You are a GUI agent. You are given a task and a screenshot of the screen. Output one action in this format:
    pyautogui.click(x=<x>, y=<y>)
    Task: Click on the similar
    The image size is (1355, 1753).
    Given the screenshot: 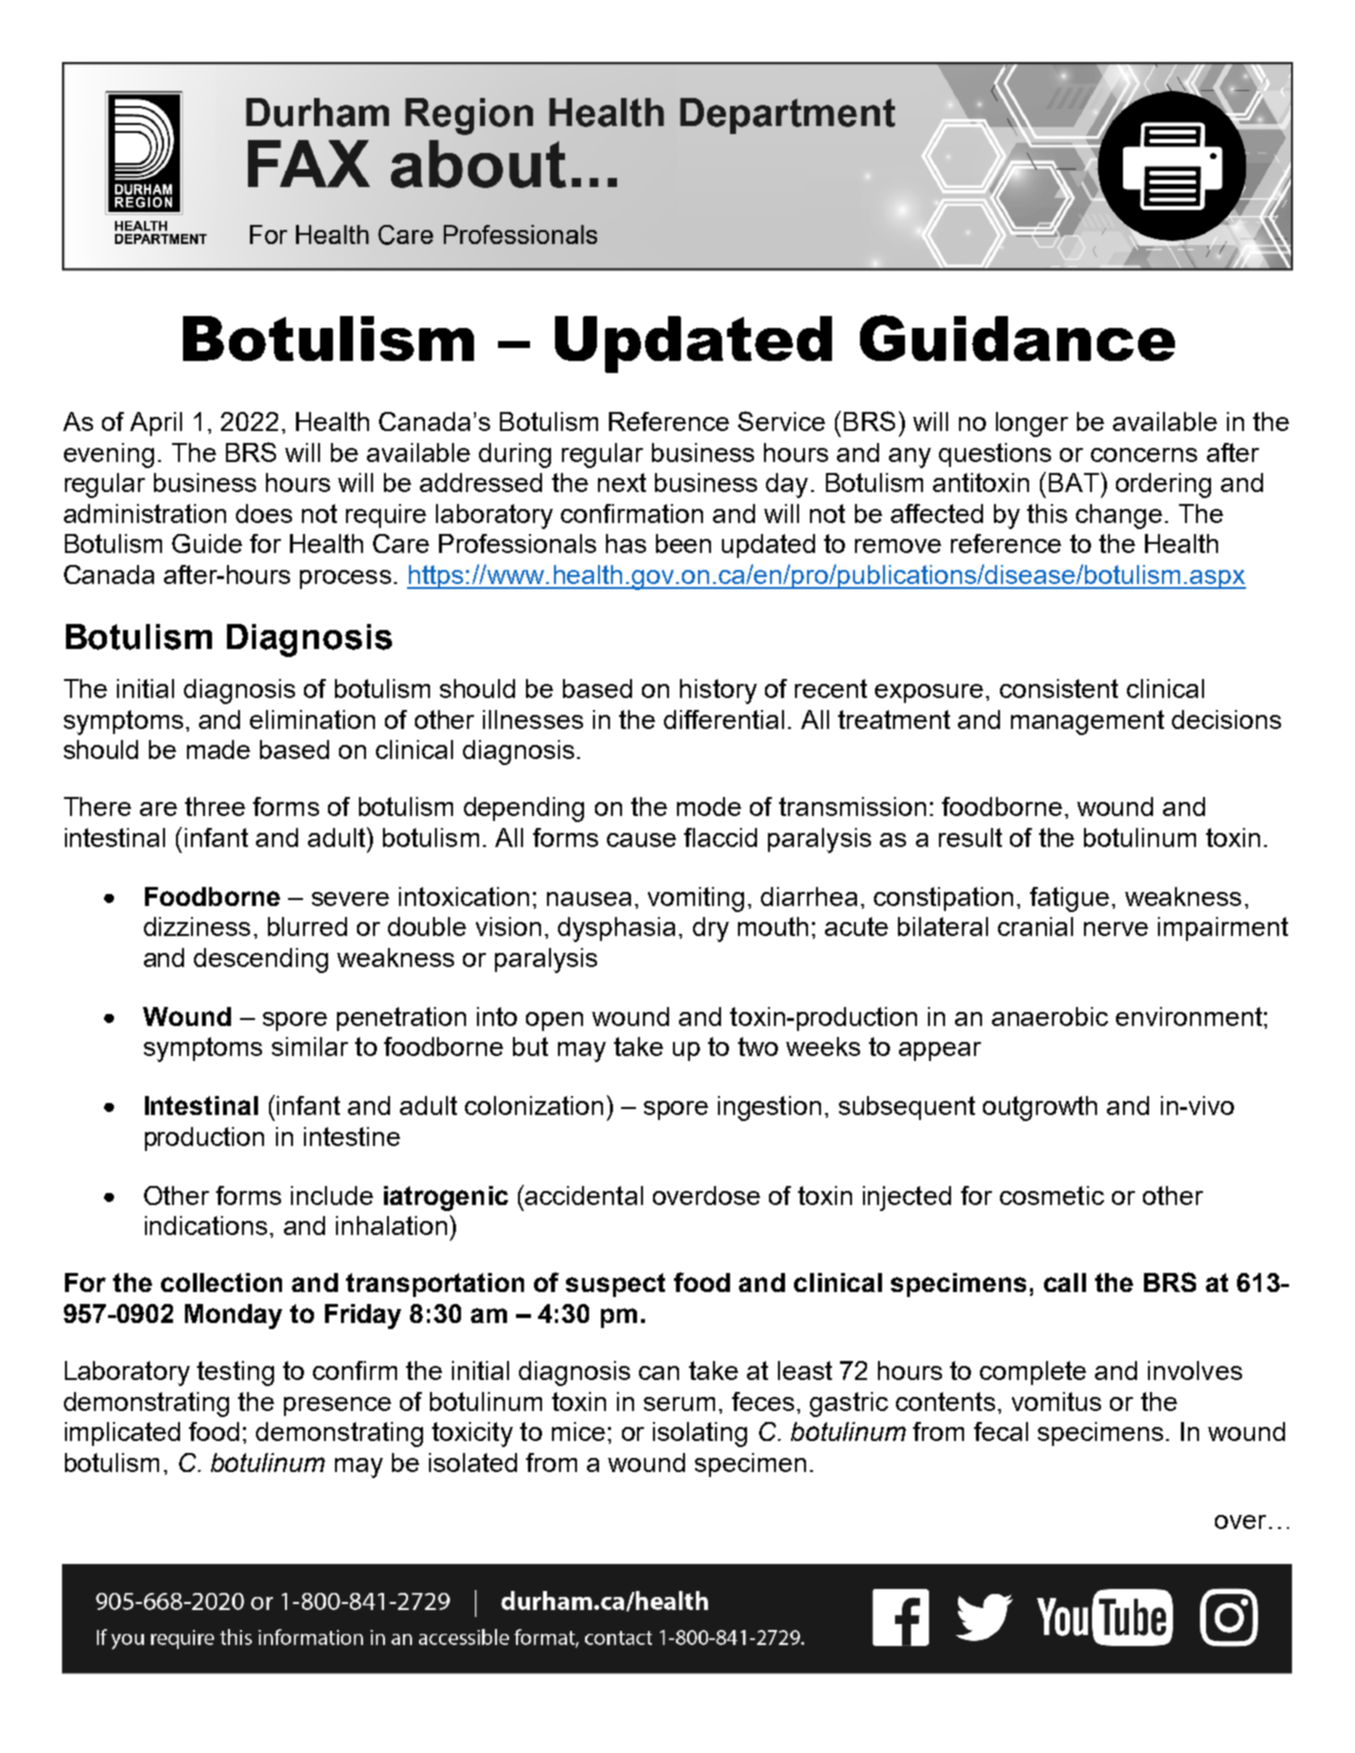 What is the action you would take?
    pyautogui.click(x=310, y=1046)
